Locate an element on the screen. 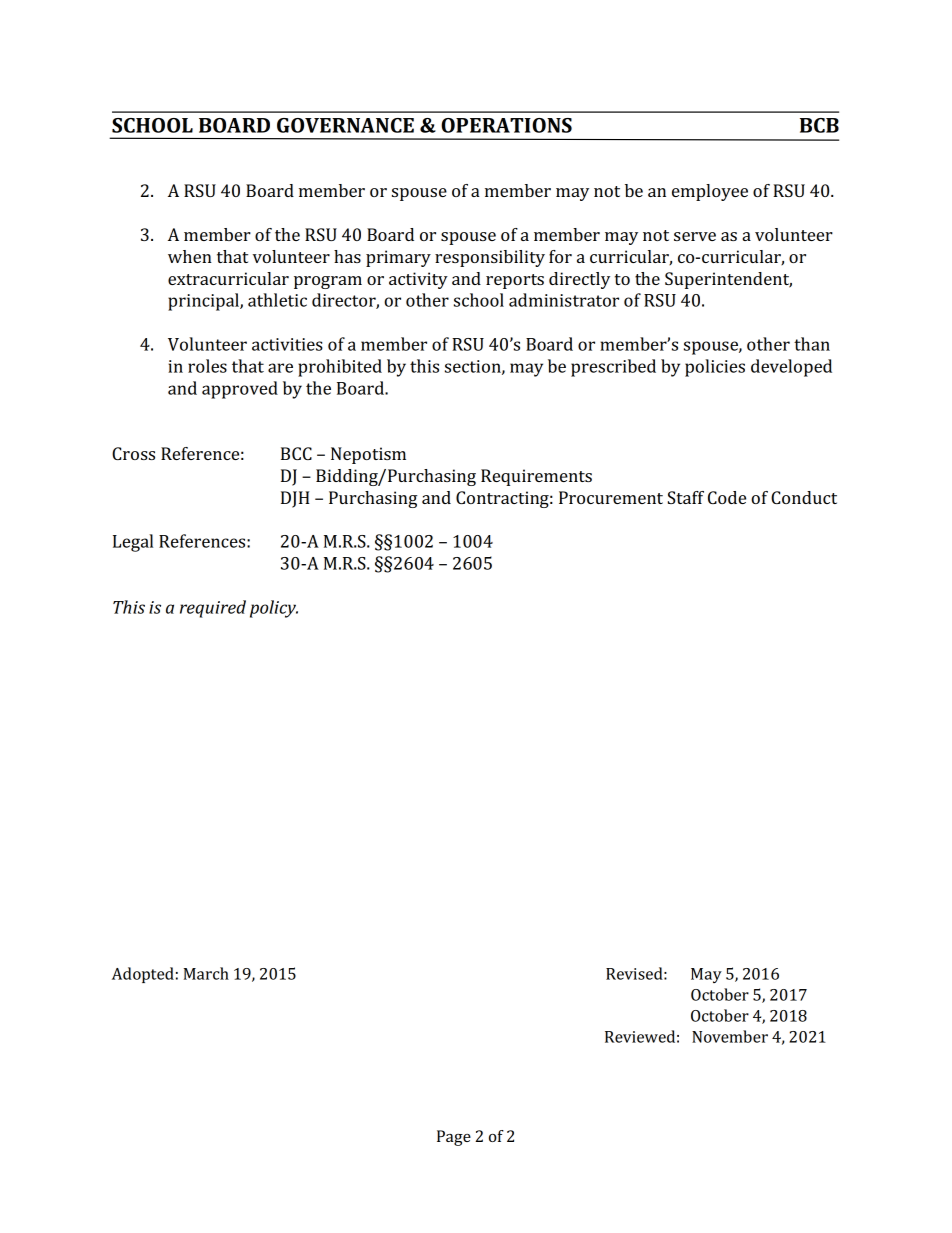 This screenshot has width=952, height=1233. required is located at coordinates (213, 609).
